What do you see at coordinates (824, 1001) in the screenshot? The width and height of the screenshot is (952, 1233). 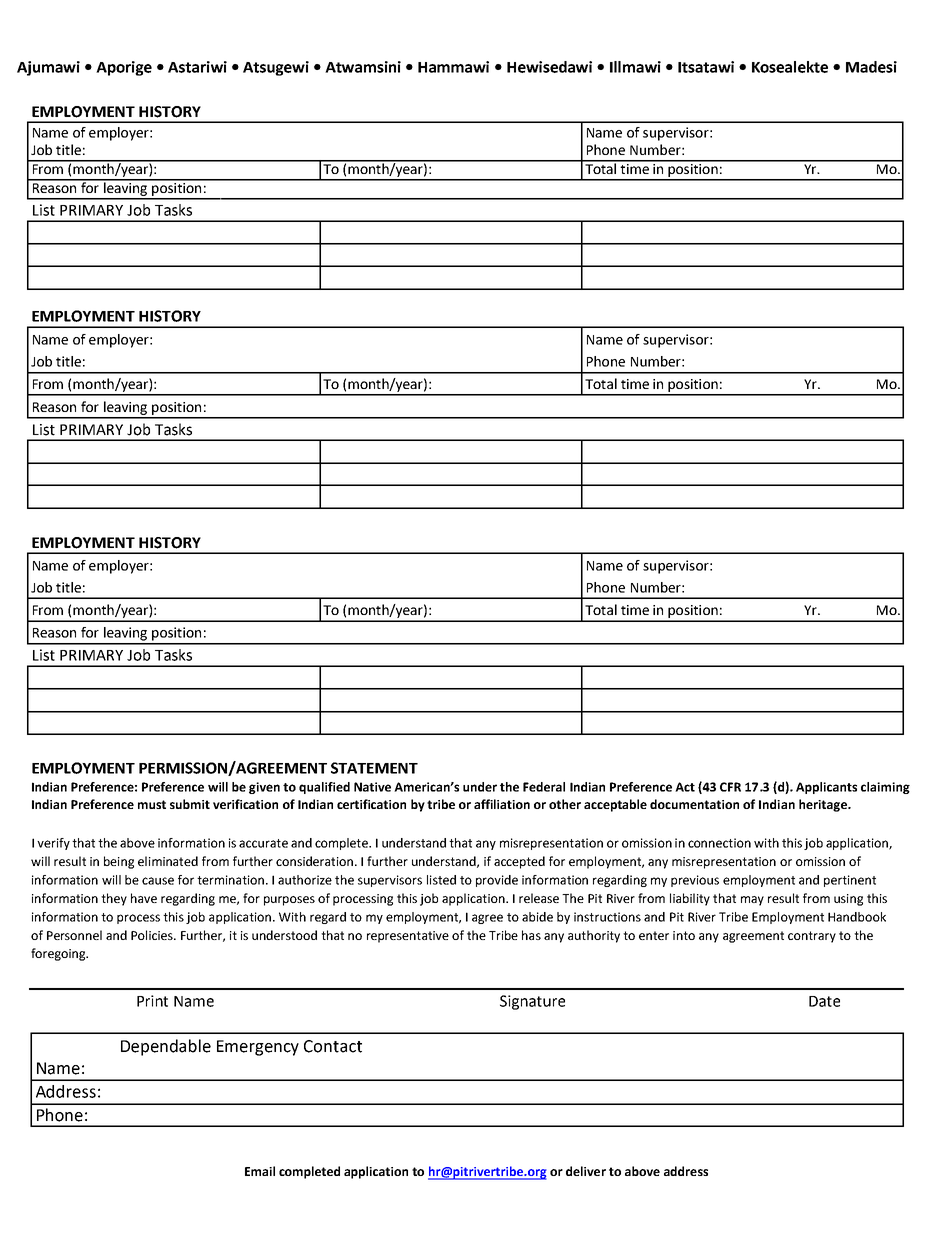 I see `Date` at bounding box center [824, 1001].
